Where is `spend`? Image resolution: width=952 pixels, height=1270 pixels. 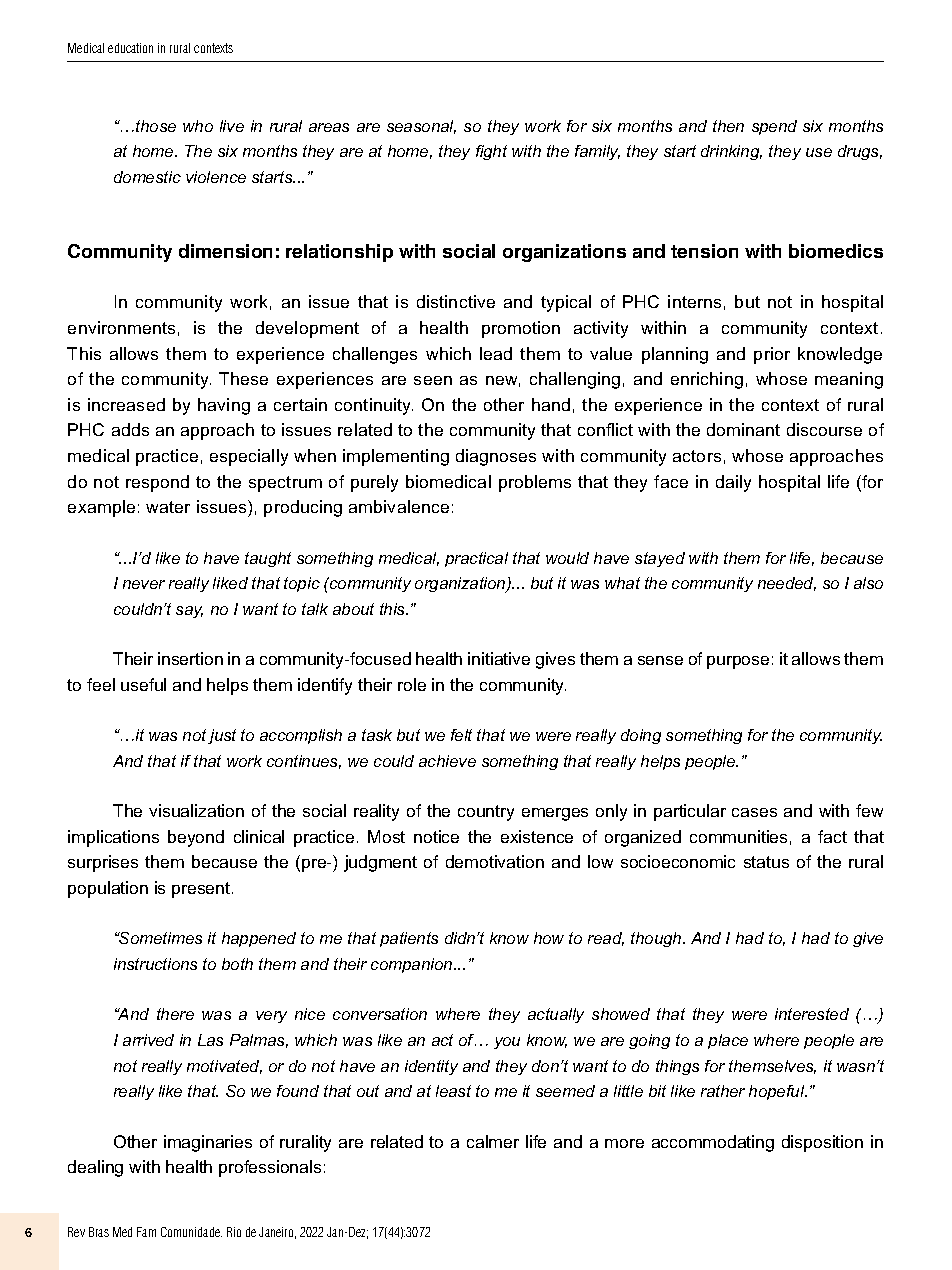
spend is located at coordinates (774, 127).
